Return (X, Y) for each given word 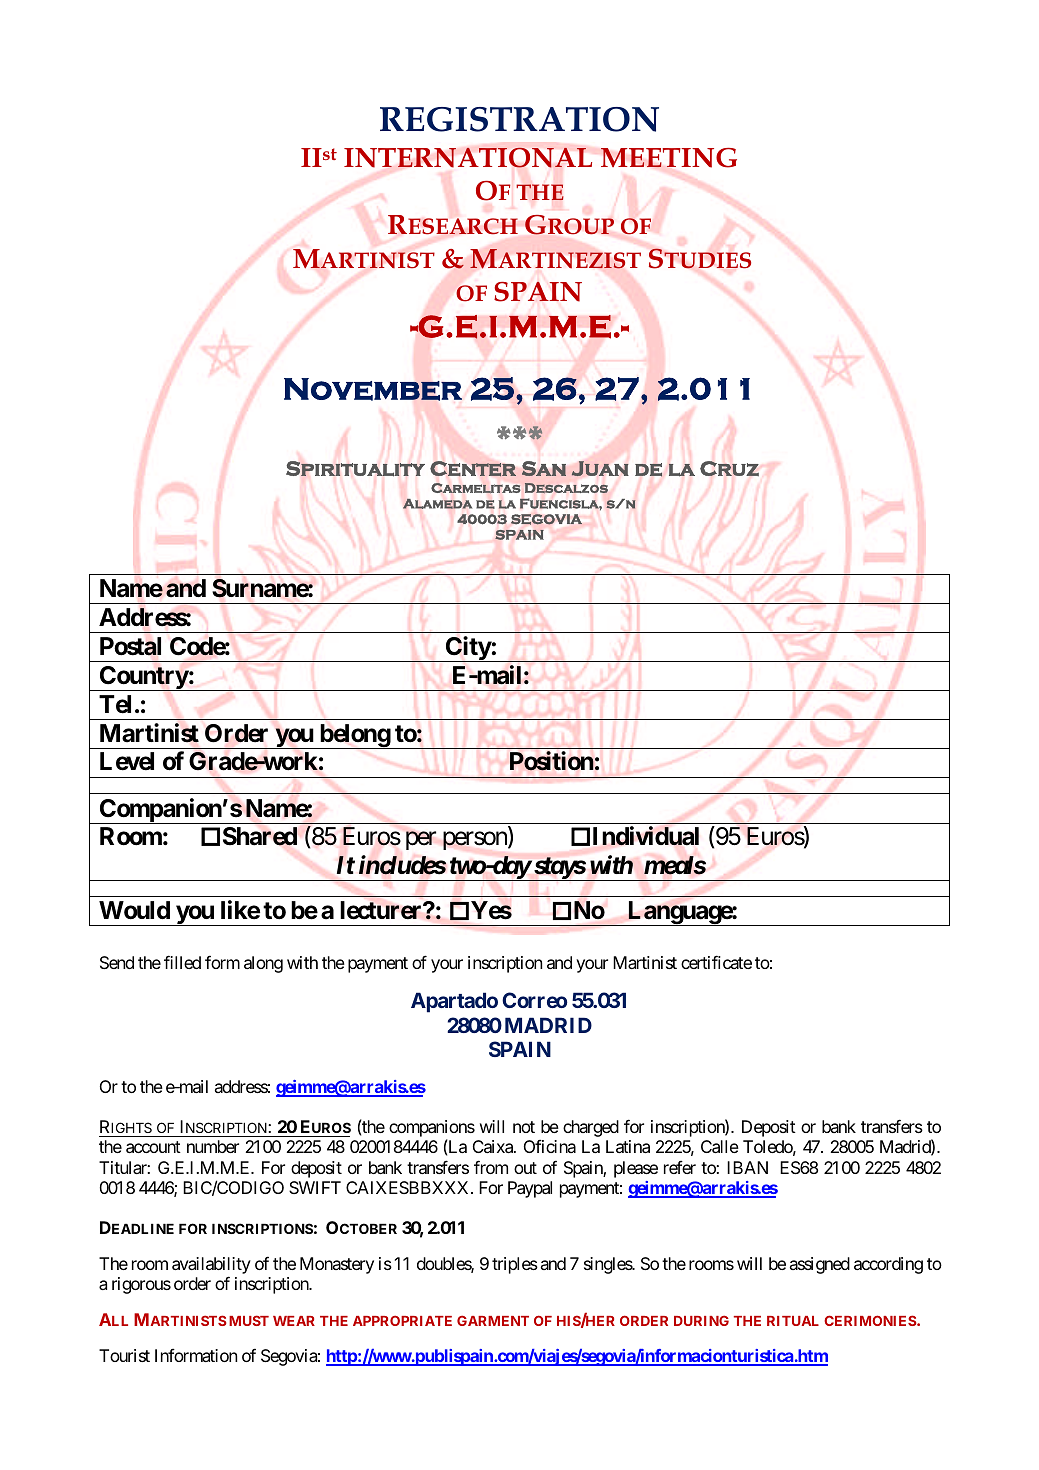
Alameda (437, 503)
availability (211, 1267)
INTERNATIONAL (468, 157)
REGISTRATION (519, 119)
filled (182, 962)
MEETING (669, 158)
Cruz (729, 468)
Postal (130, 646)
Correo (534, 1000)
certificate (716, 962)
